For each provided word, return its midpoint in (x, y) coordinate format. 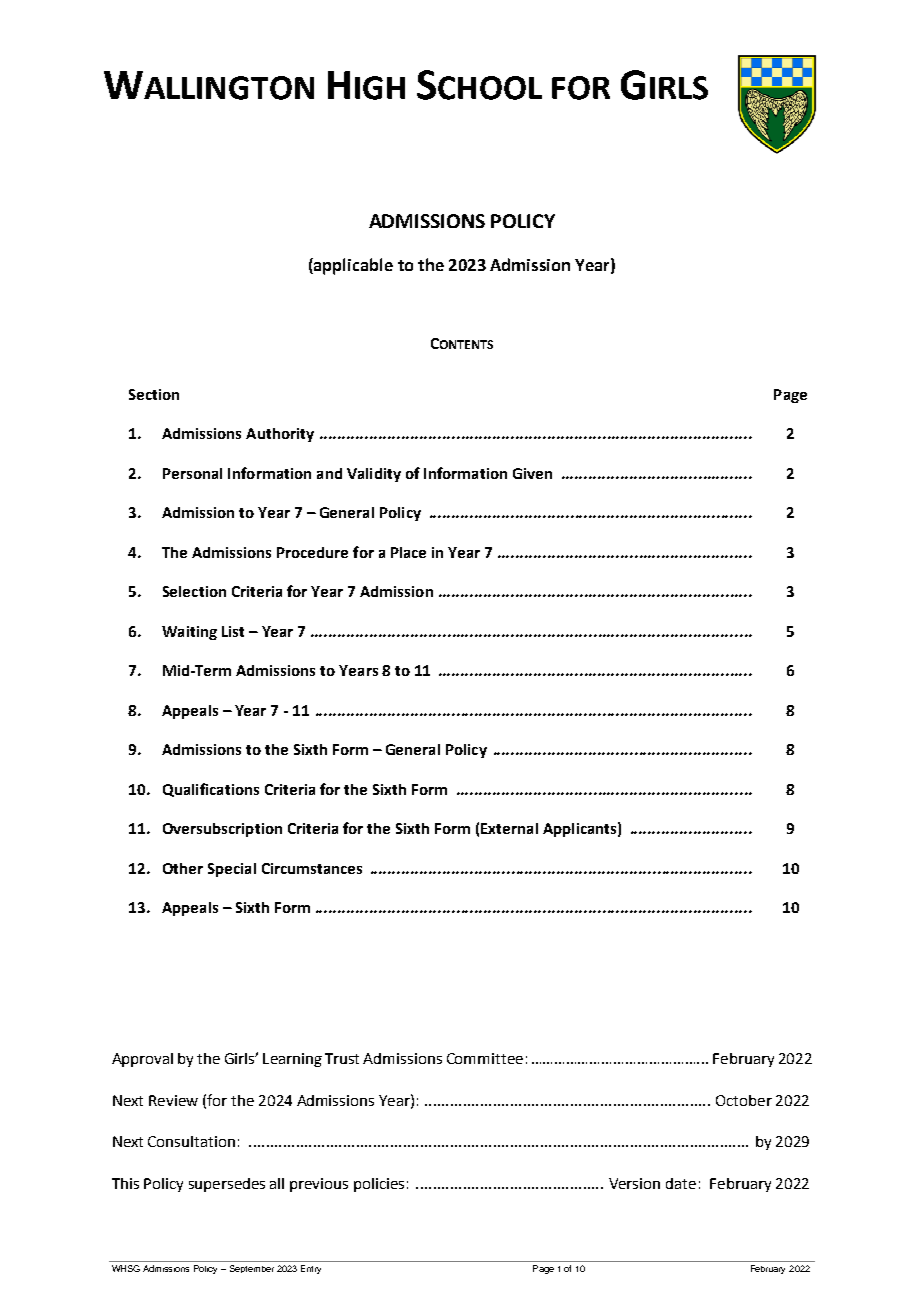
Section (154, 394)
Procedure (312, 552)
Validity (374, 475)
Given (532, 473)
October (744, 1100)
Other (183, 868)
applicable (352, 266)
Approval (142, 1060)
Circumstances (312, 868)
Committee (485, 1058)
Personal (192, 473)
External (509, 828)
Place (408, 552)
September (252, 1269)
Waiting (189, 633)
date (681, 1183)
